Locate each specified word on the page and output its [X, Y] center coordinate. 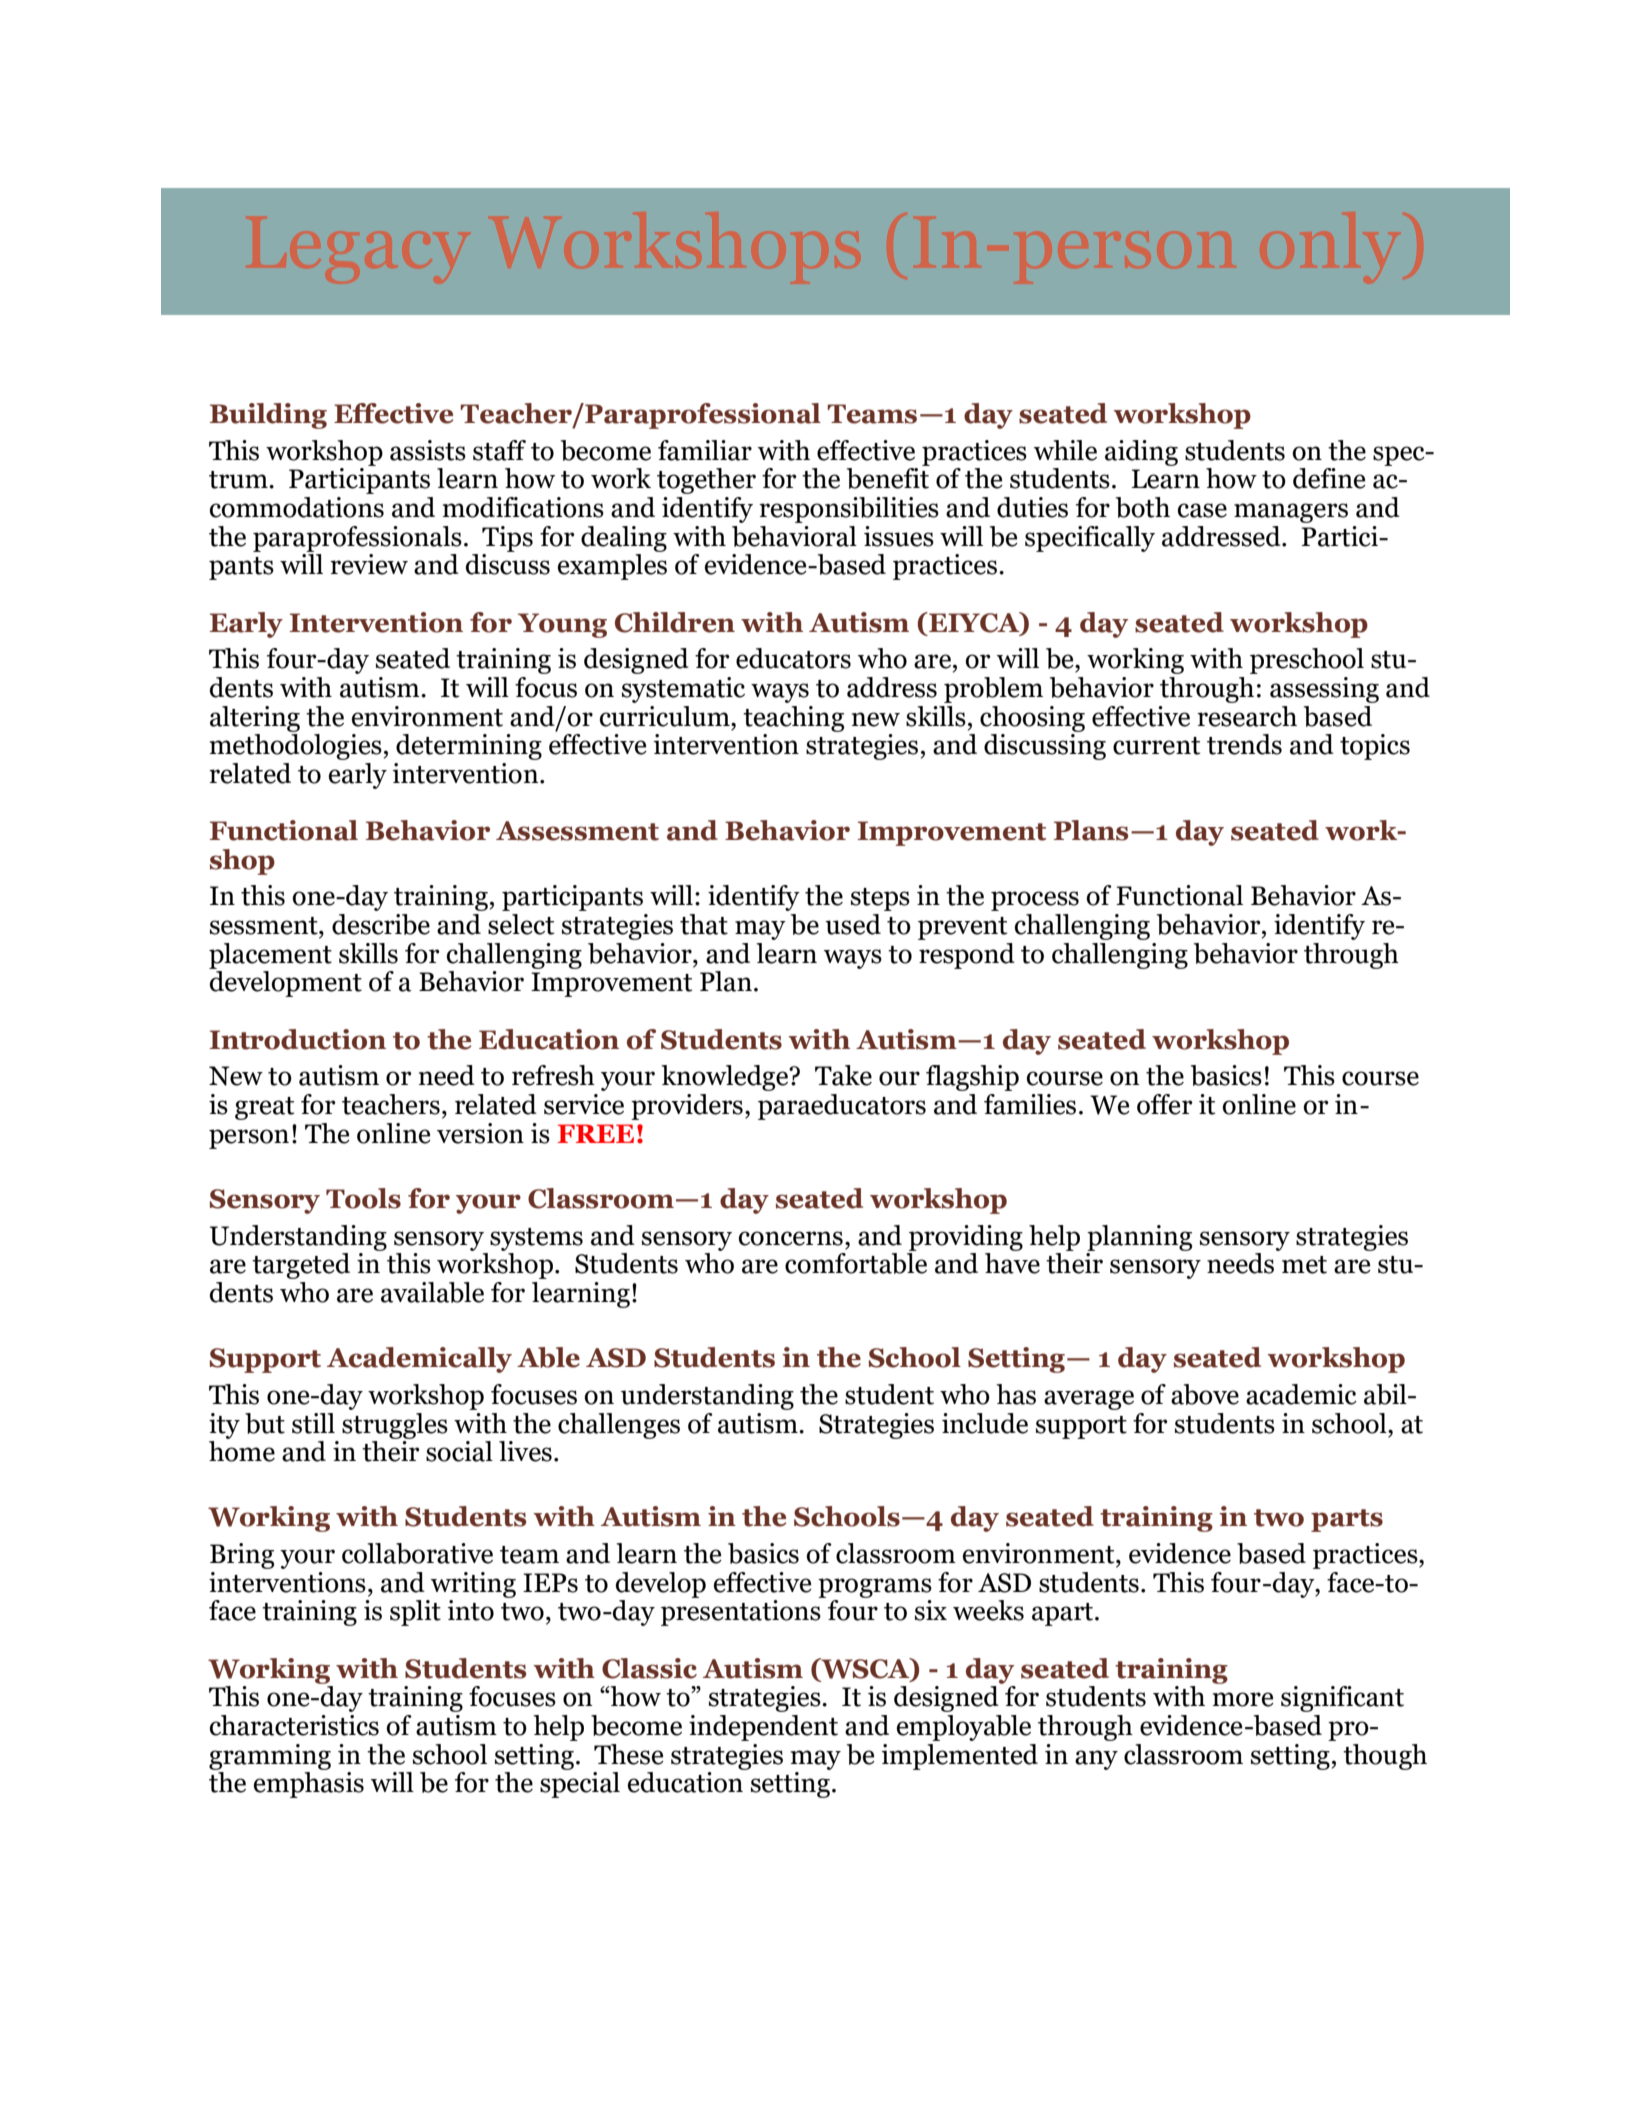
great [265, 1108]
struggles [395, 1426]
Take [843, 1075]
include [985, 1423]
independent [763, 1728]
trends [1244, 744]
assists [428, 450]
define [1329, 478]
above [1205, 1394]
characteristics [294, 1725]
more [1243, 1699]
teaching [793, 719]
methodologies [296, 745]
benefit [888, 477]
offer [1165, 1104]
